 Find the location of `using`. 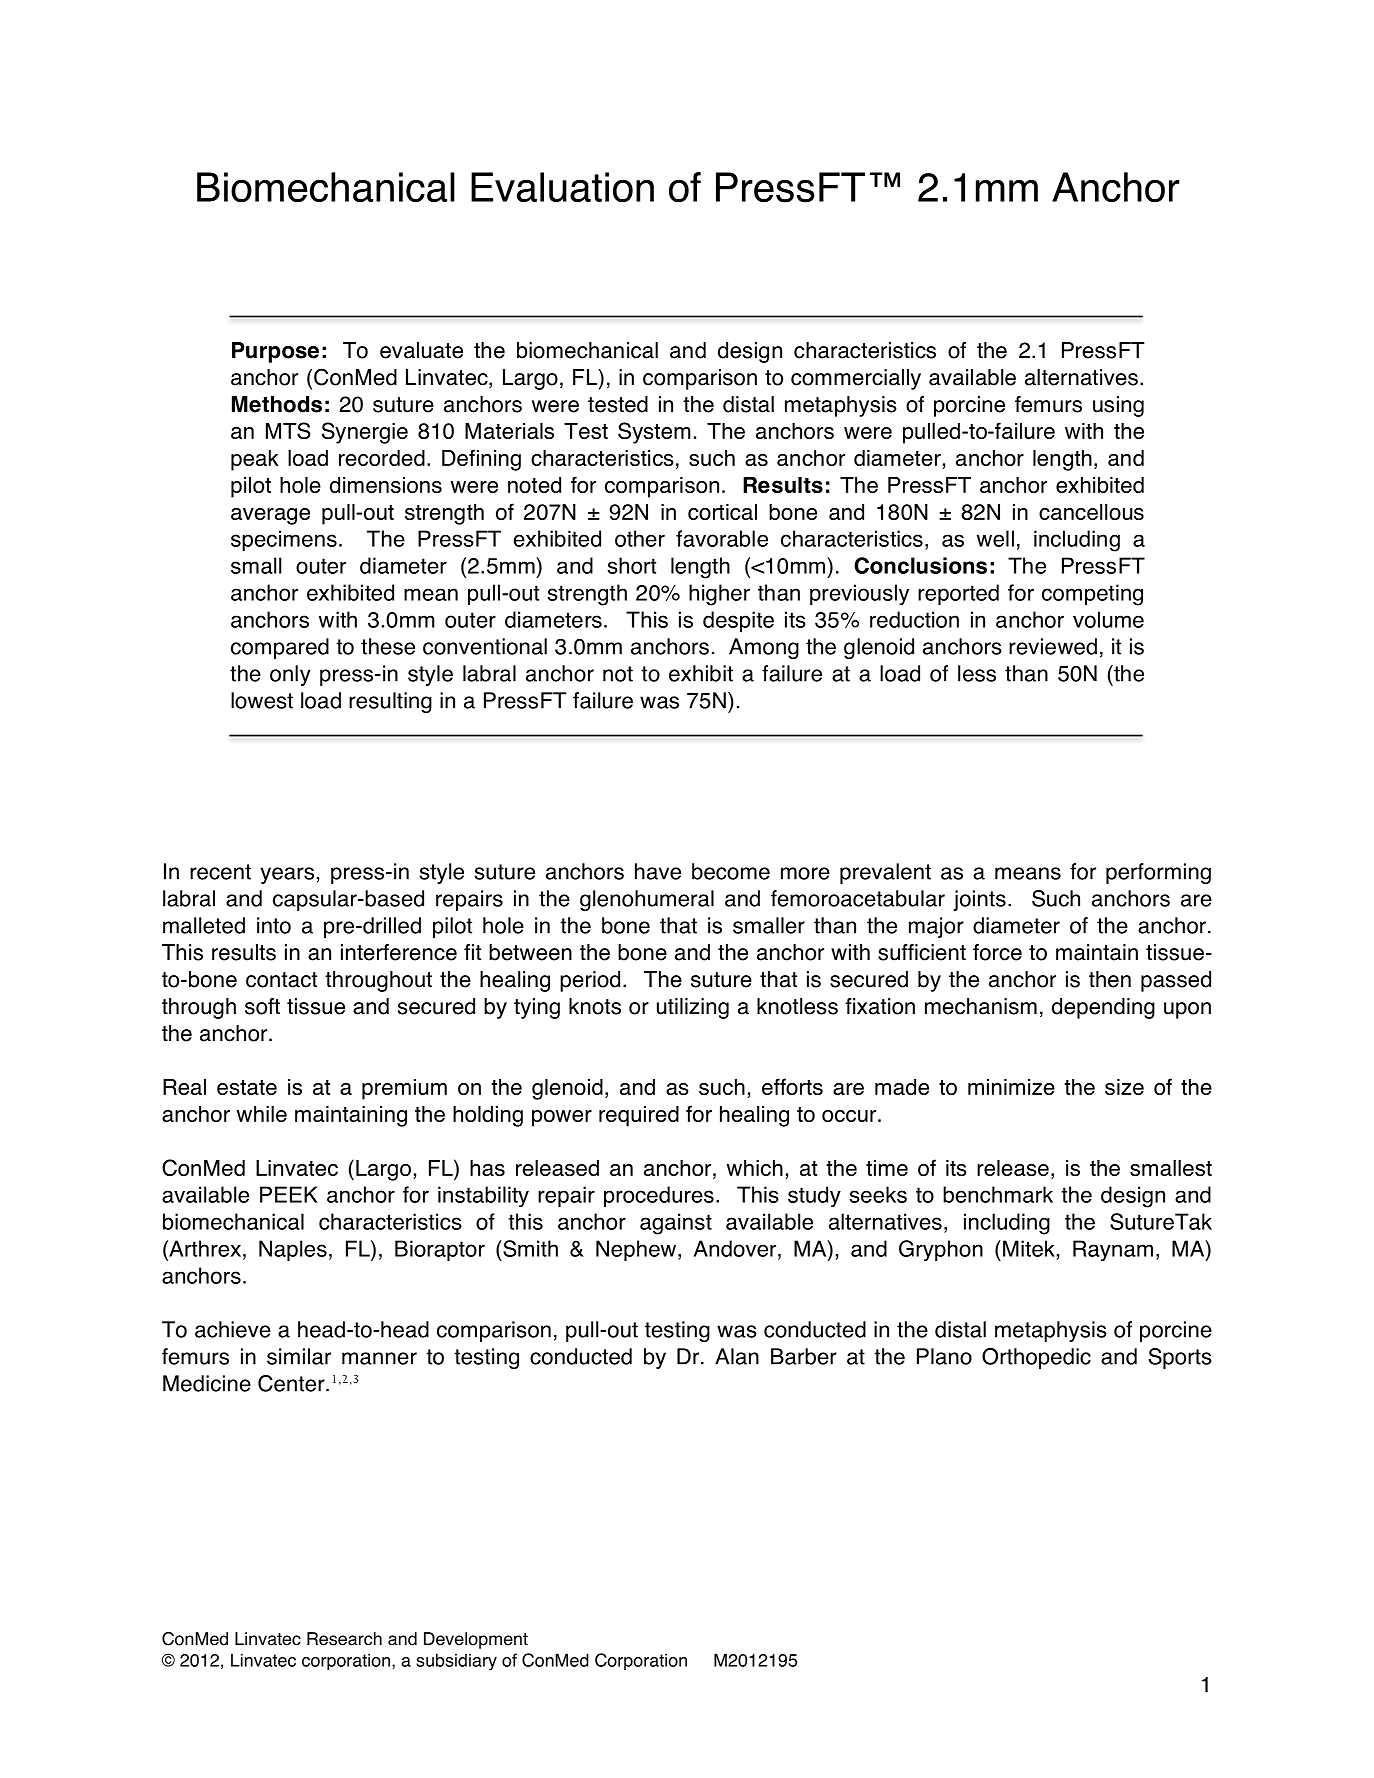

using is located at coordinates (1118, 406).
